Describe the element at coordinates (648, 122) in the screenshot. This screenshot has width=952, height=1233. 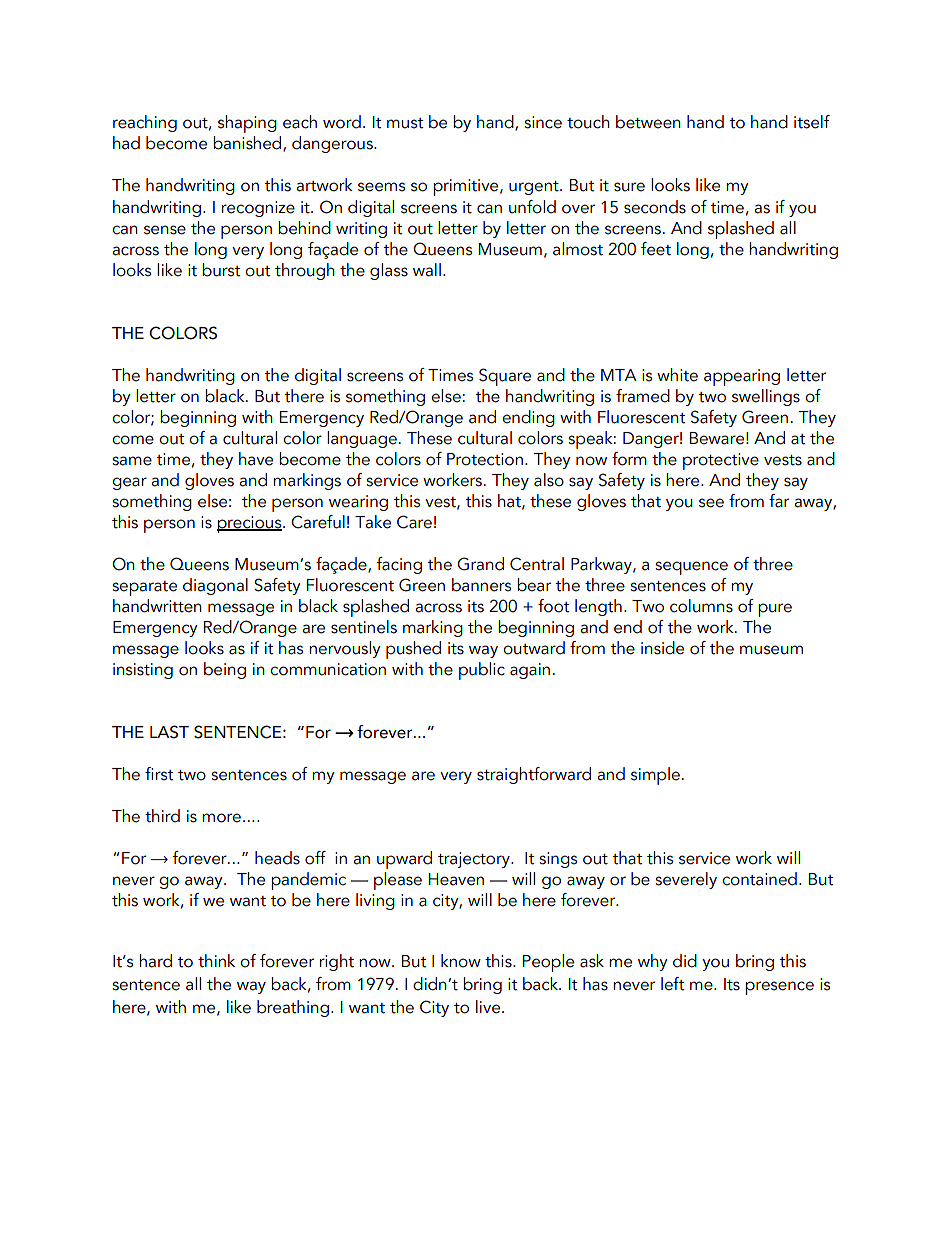
I see `between` at that location.
